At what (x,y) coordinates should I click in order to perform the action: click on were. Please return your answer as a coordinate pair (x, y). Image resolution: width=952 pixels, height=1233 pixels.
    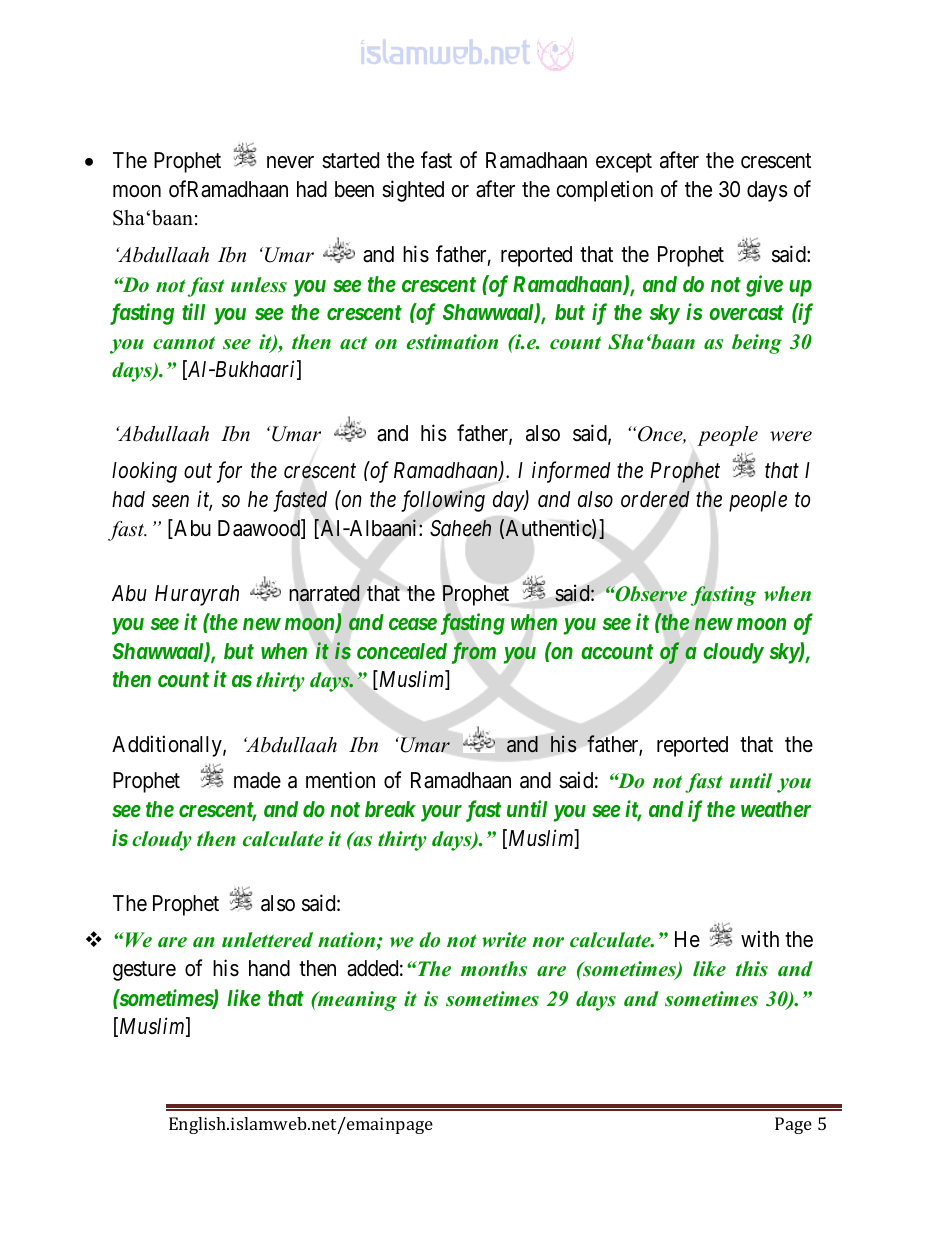
    Looking at the image, I should click on (791, 436).
